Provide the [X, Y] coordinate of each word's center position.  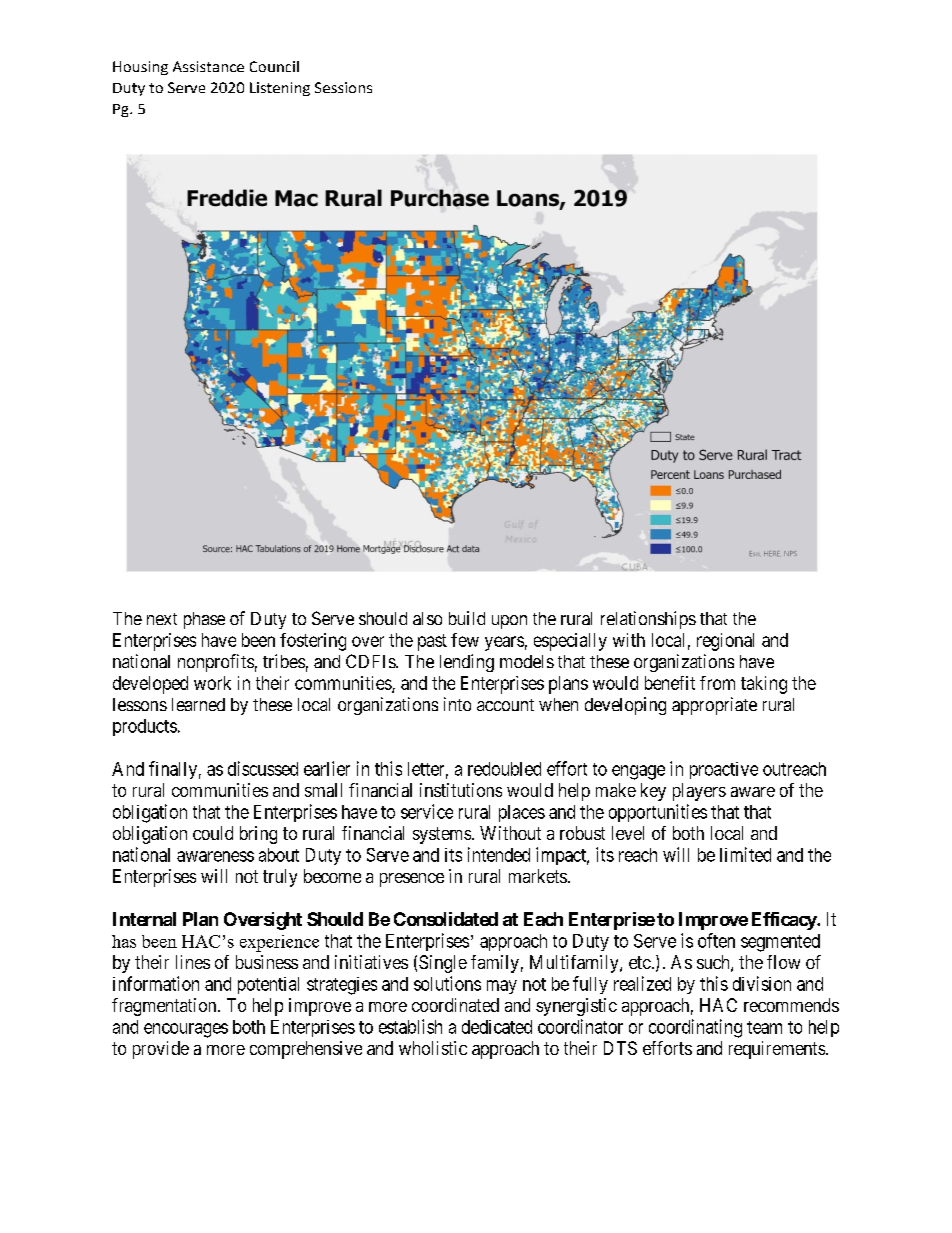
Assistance [208, 66]
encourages [186, 1030]
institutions [461, 790]
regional [725, 642]
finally [173, 770]
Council [274, 66]
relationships [648, 620]
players [699, 792]
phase [204, 620]
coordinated [455, 1005]
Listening [280, 89]
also [427, 618]
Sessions [343, 87]
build [467, 618]
